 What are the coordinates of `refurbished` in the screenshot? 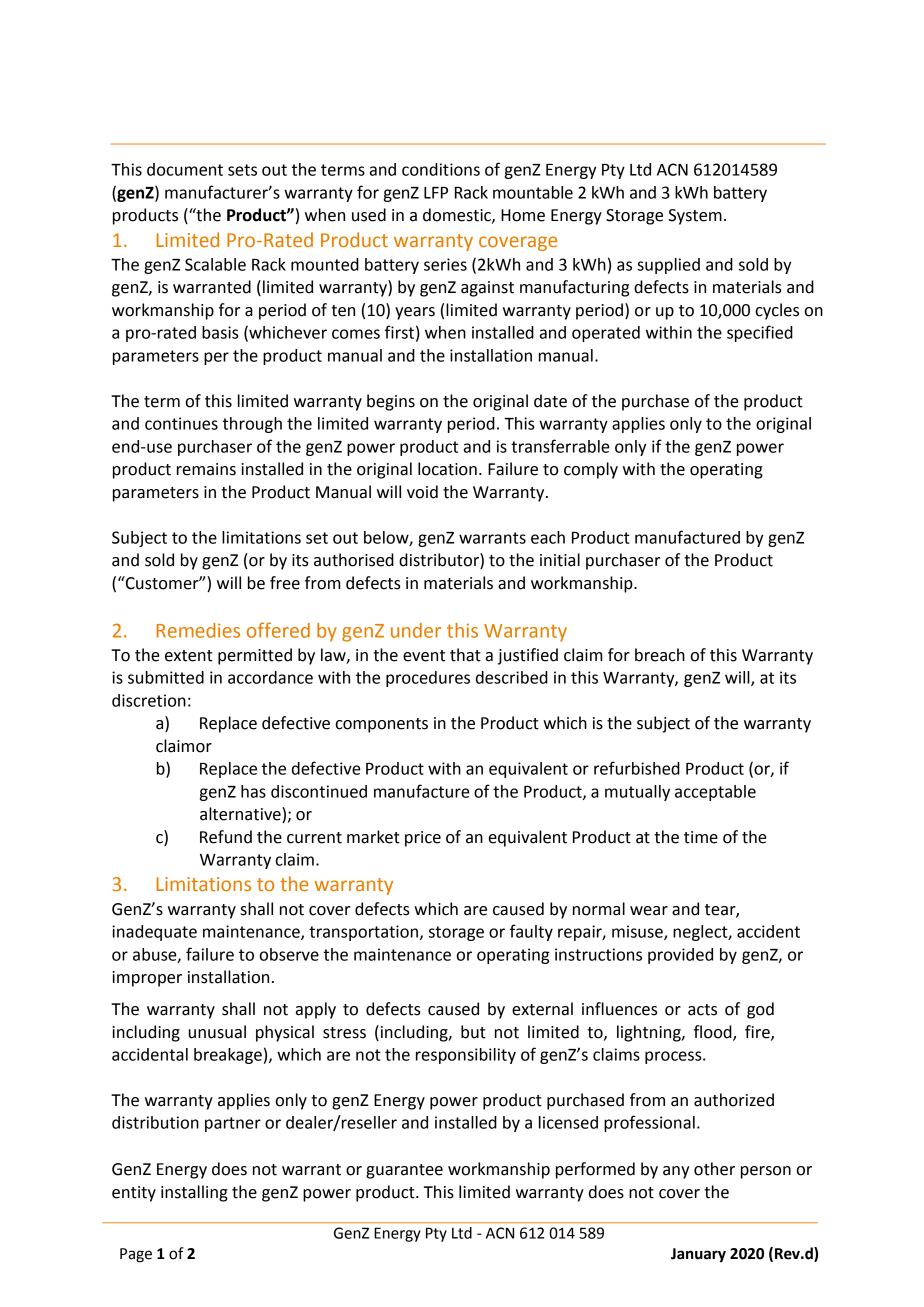 It's located at (637, 768).
